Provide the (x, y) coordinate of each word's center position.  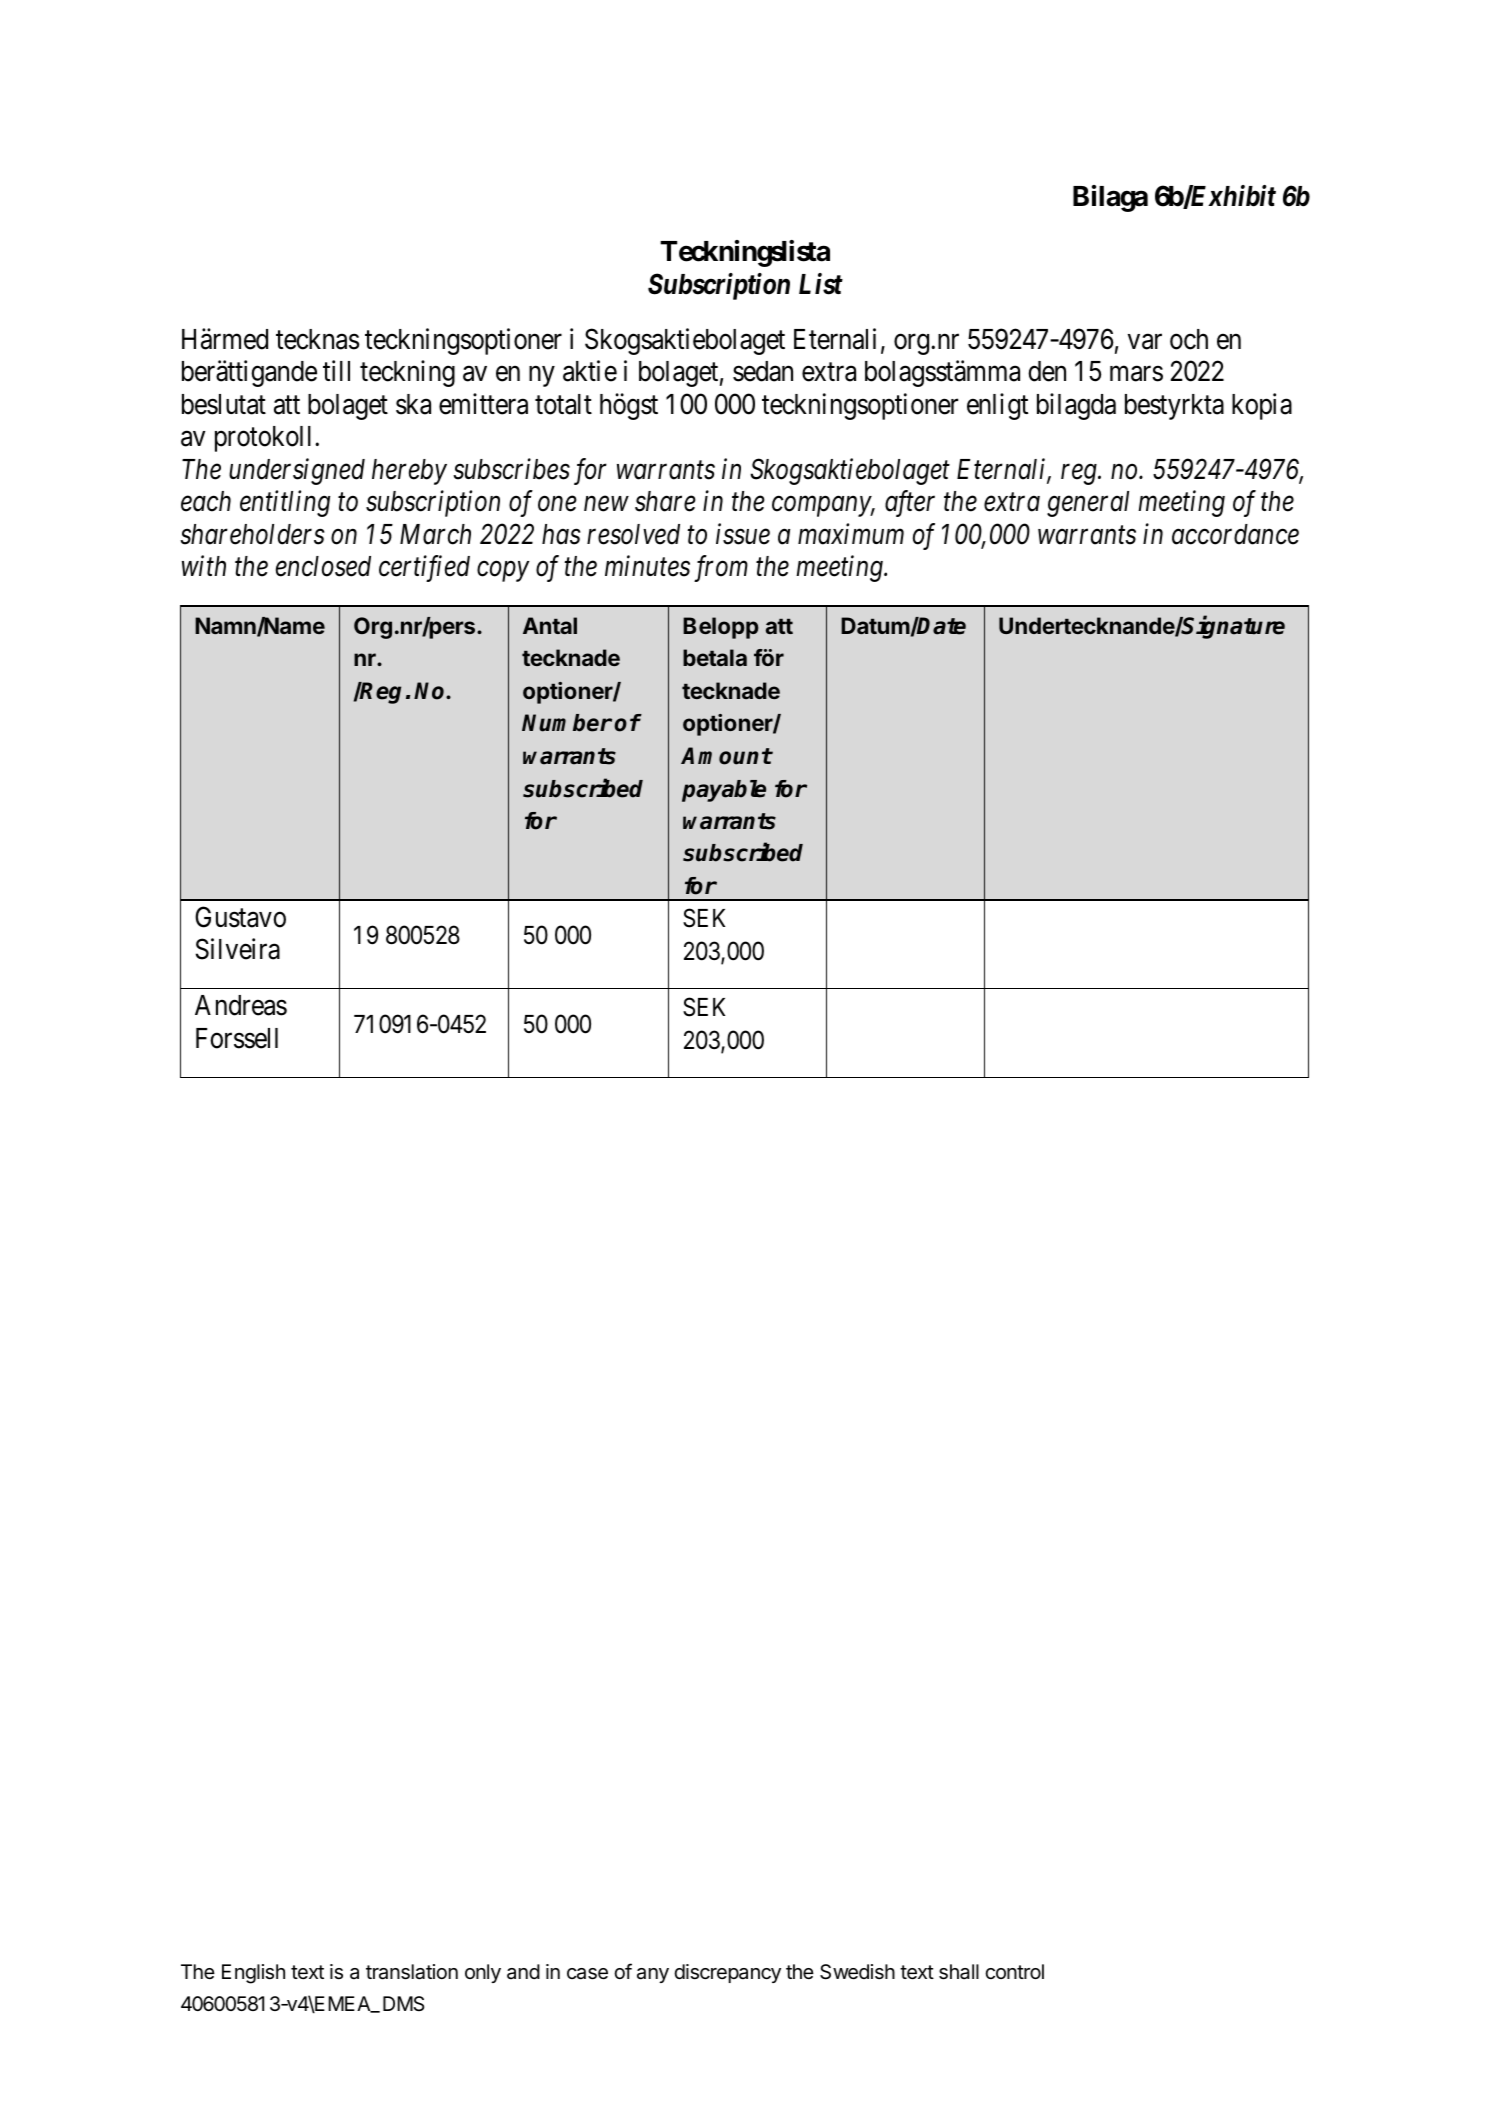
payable (724, 791)
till (336, 370)
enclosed (323, 566)
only (483, 1973)
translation (412, 1972)
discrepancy (727, 1973)
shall (959, 1972)
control (1014, 1971)
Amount (726, 756)
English (253, 1974)
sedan (763, 371)
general (1088, 504)
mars (1136, 374)
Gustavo (240, 917)
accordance (1235, 534)
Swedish (857, 1972)
